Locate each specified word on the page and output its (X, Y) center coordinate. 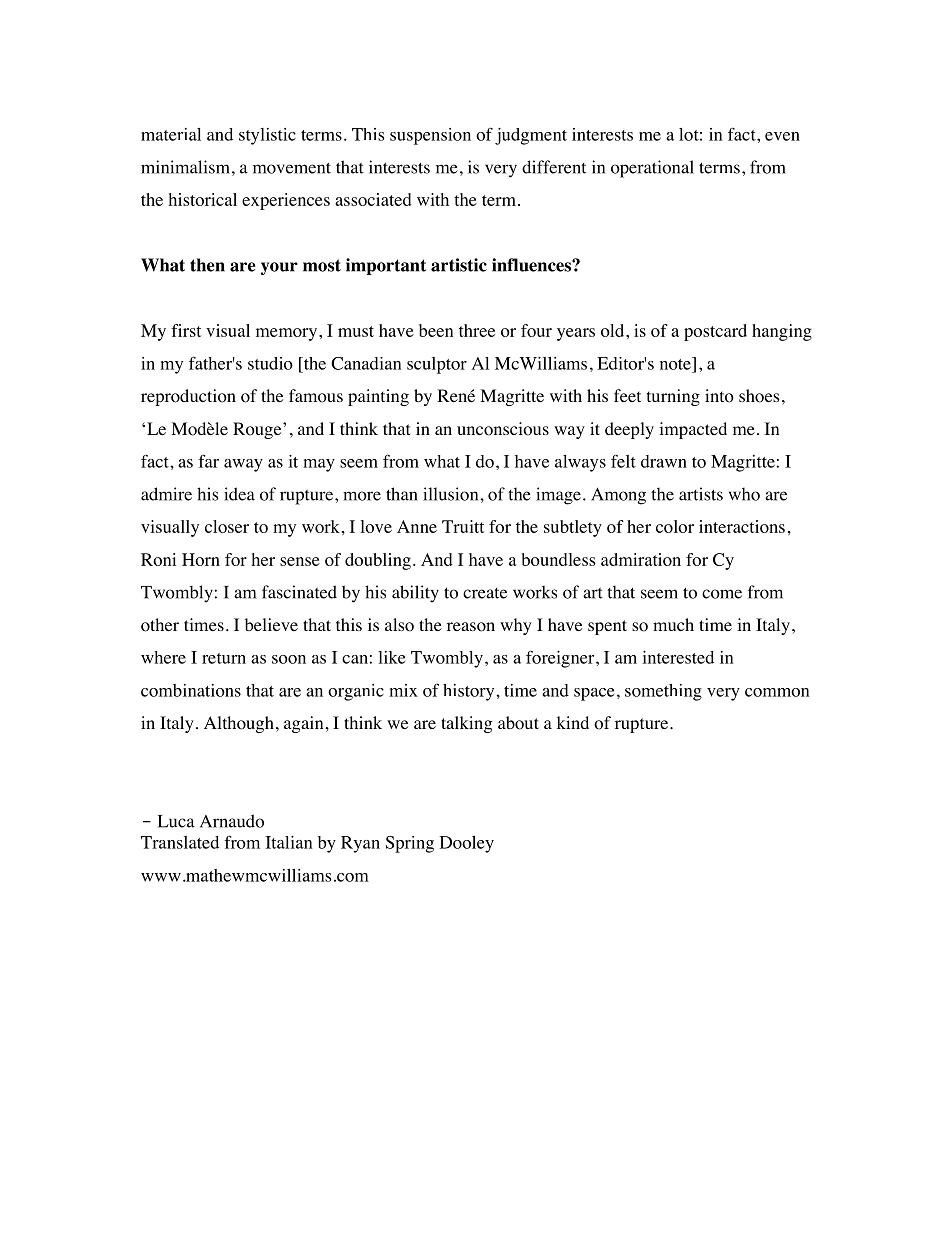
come (722, 594)
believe (271, 624)
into (719, 396)
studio (270, 363)
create (485, 593)
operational (652, 169)
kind (573, 722)
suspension (430, 136)
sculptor (437, 365)
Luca (176, 821)
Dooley (467, 844)
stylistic (267, 136)
